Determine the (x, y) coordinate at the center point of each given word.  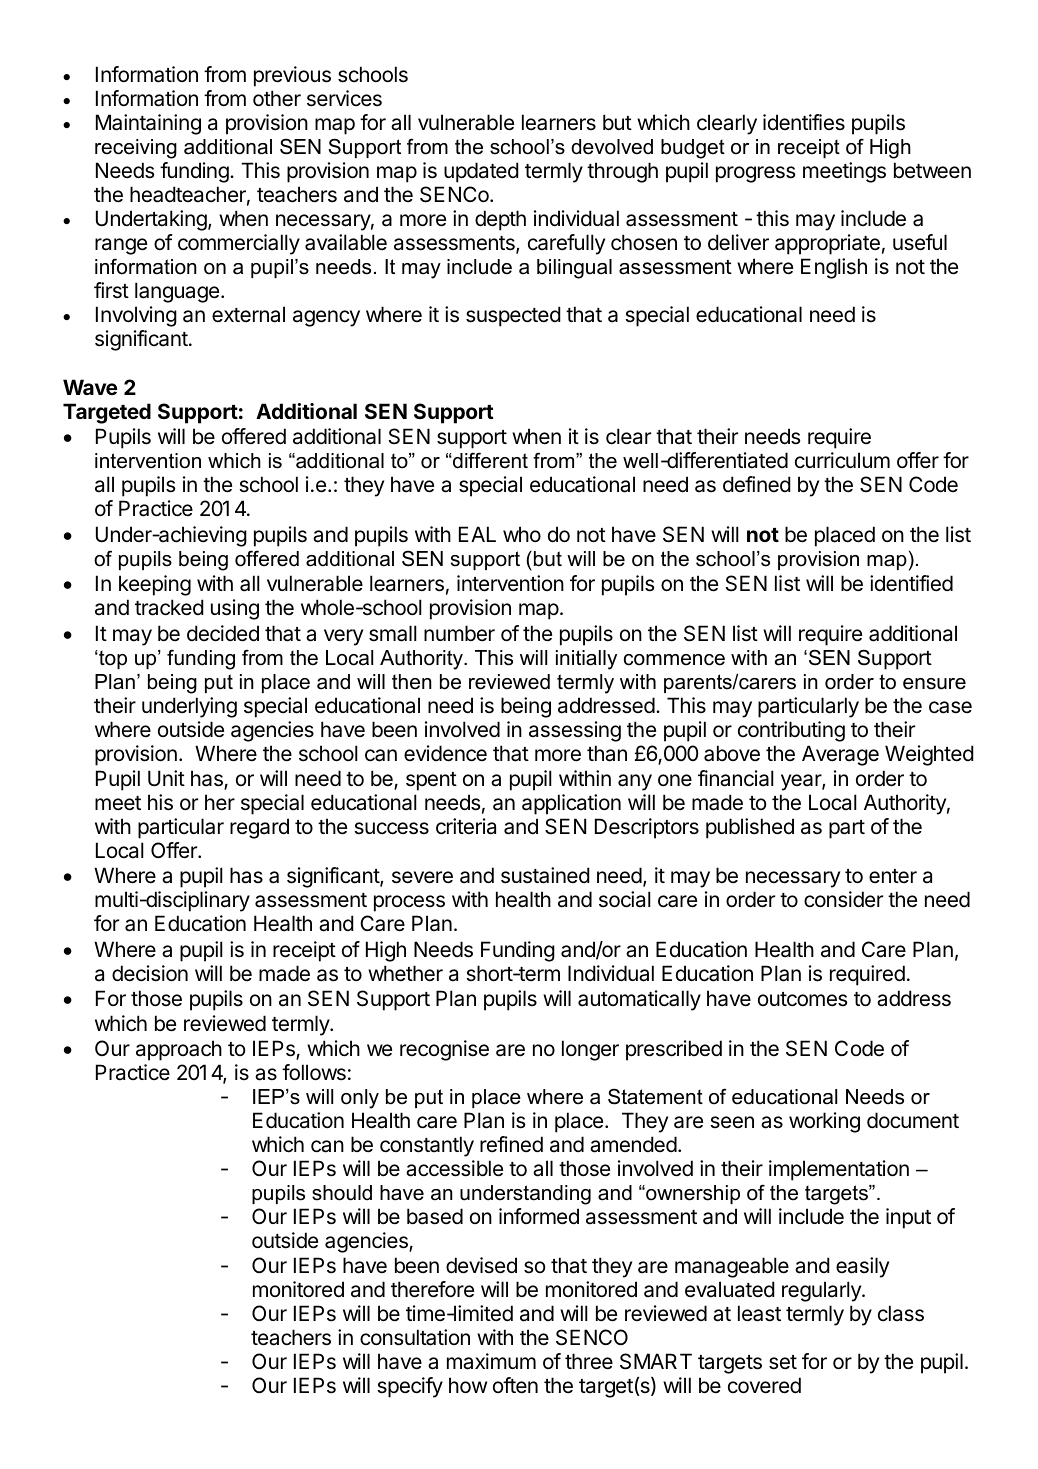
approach (179, 1050)
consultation (415, 1337)
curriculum (842, 460)
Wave (90, 387)
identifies (804, 122)
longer (590, 1050)
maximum (491, 1361)
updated (481, 172)
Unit (166, 778)
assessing (575, 731)
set (783, 1362)
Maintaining (148, 124)
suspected (513, 316)
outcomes (802, 999)
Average (840, 755)
